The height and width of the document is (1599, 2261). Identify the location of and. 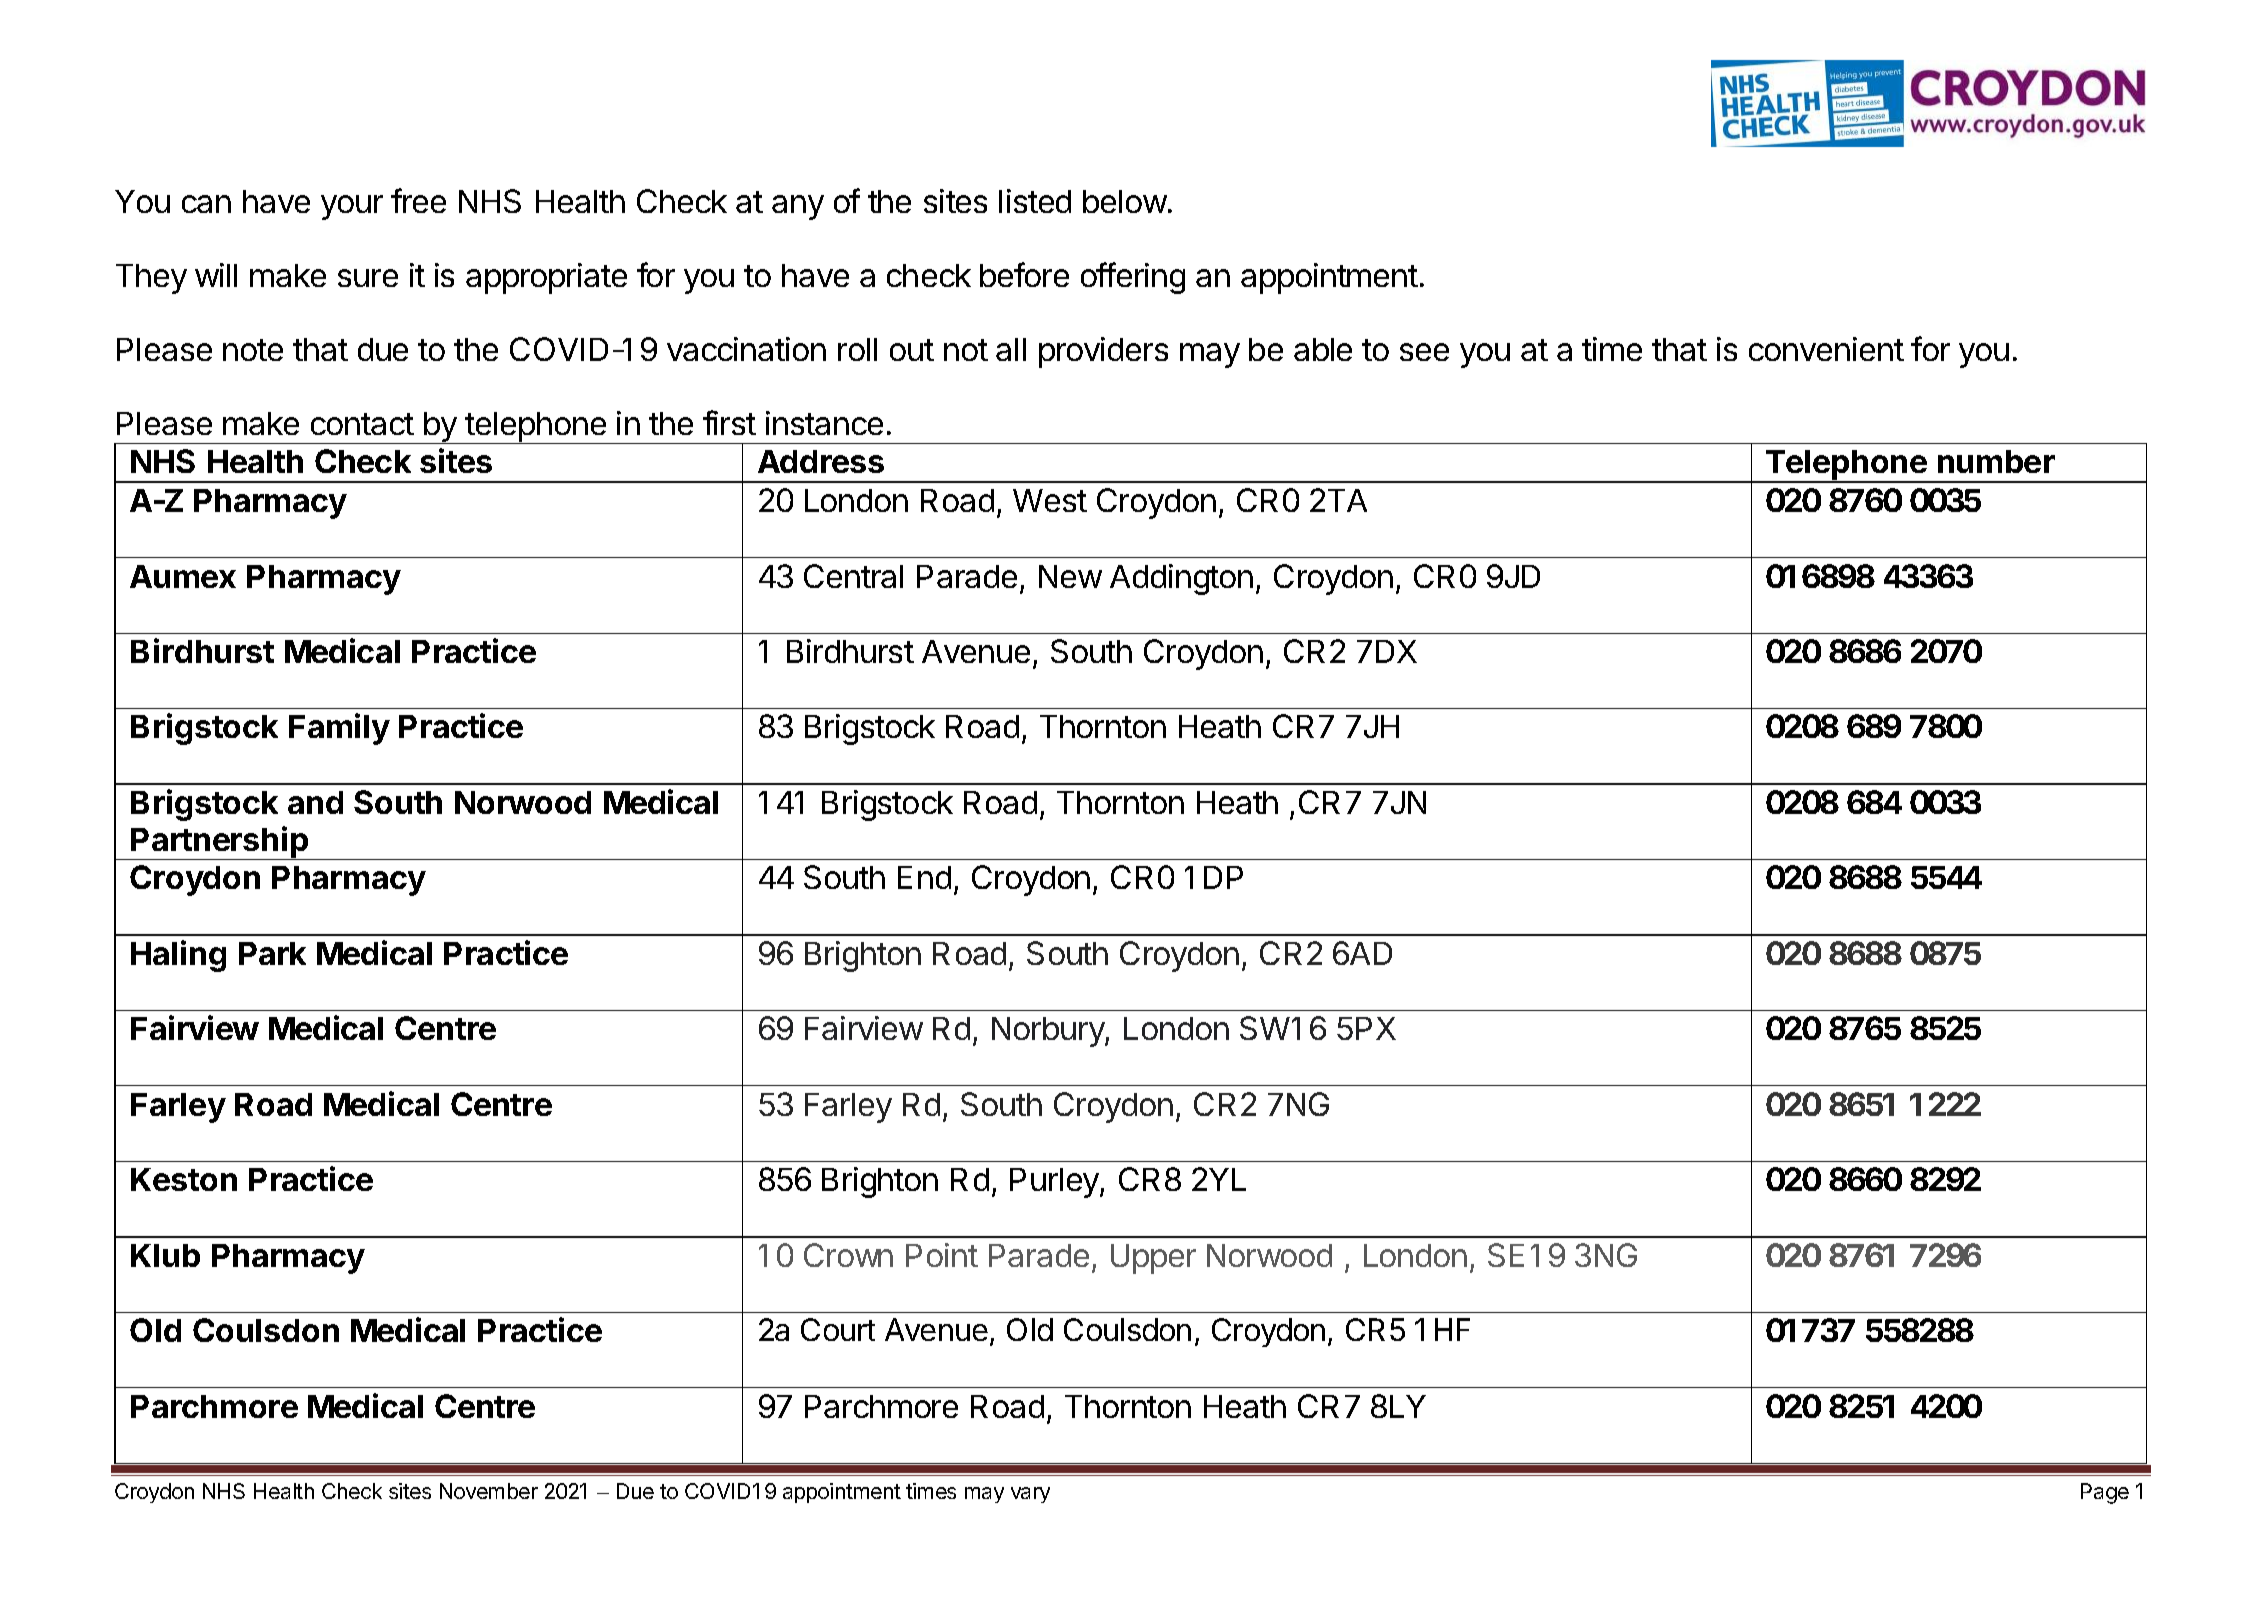
(315, 802).
